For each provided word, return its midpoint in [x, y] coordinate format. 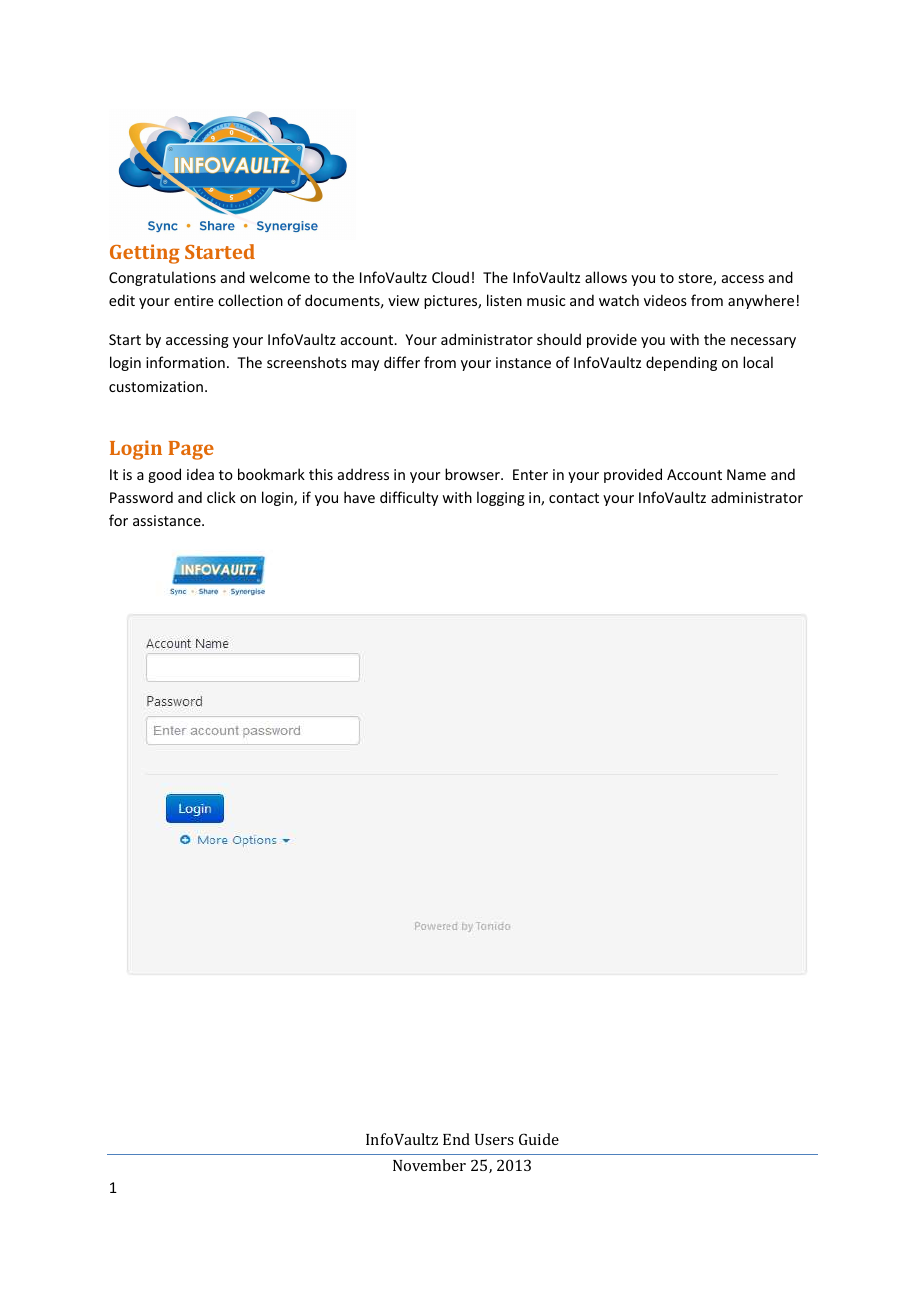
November [429, 1165]
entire [194, 300]
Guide [539, 1139]
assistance [168, 520]
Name [746, 474]
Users [494, 1139]
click [221, 497]
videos [665, 300]
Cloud [450, 277]
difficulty [409, 498]
